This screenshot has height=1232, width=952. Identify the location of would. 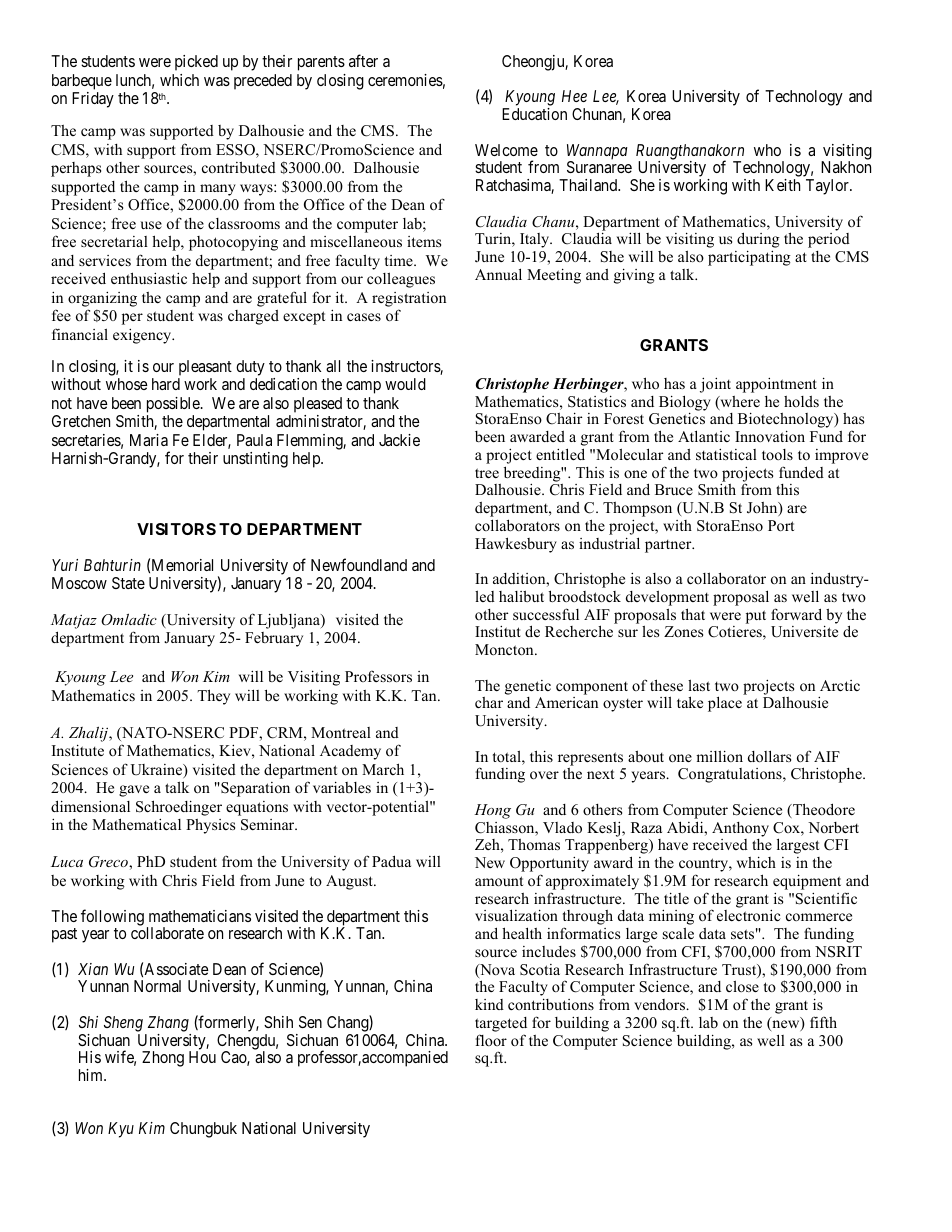
(405, 384).
